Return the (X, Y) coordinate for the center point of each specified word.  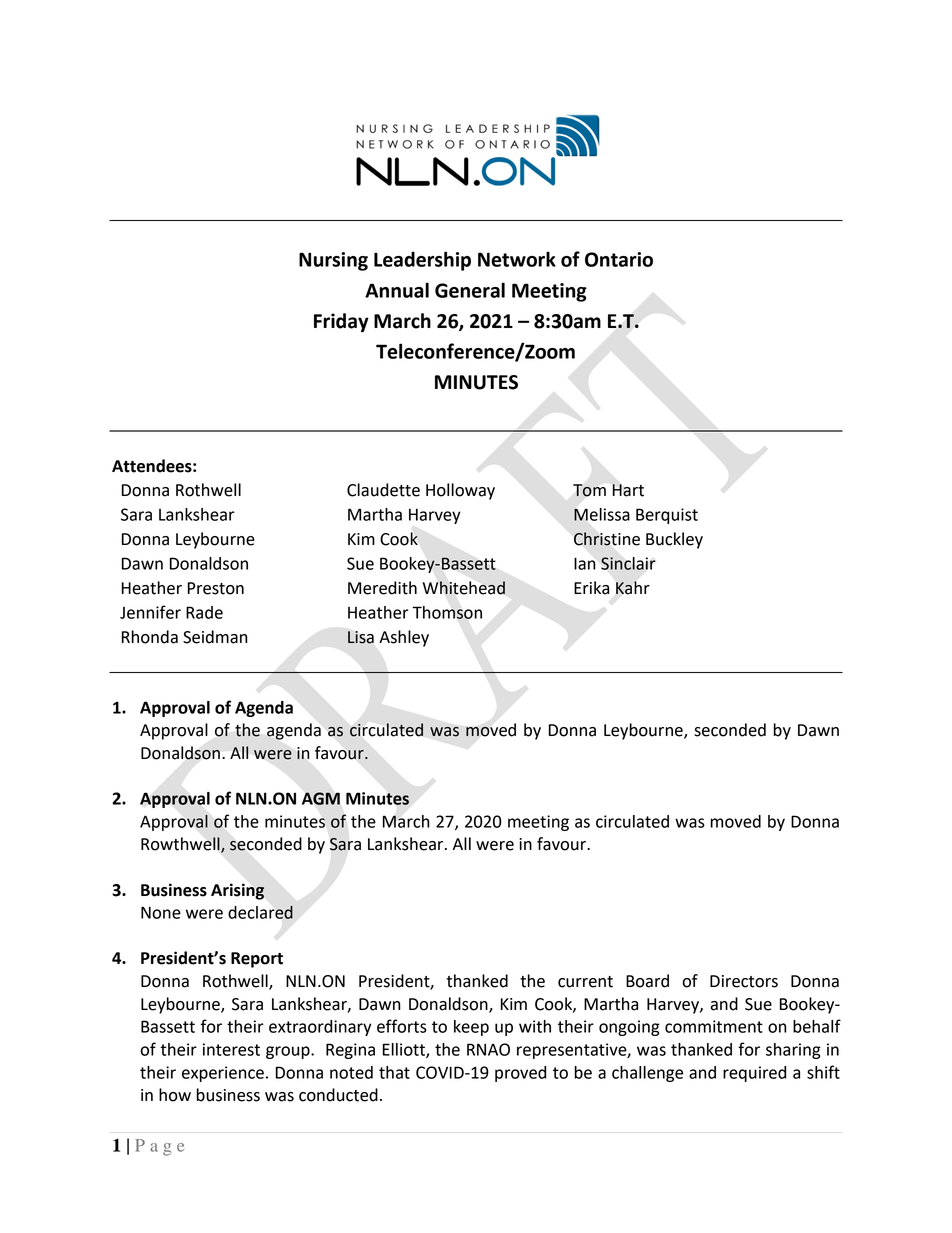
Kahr (633, 588)
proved (520, 1074)
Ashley (404, 638)
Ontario (619, 259)
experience (223, 1074)
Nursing (333, 261)
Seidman (215, 637)
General (470, 290)
